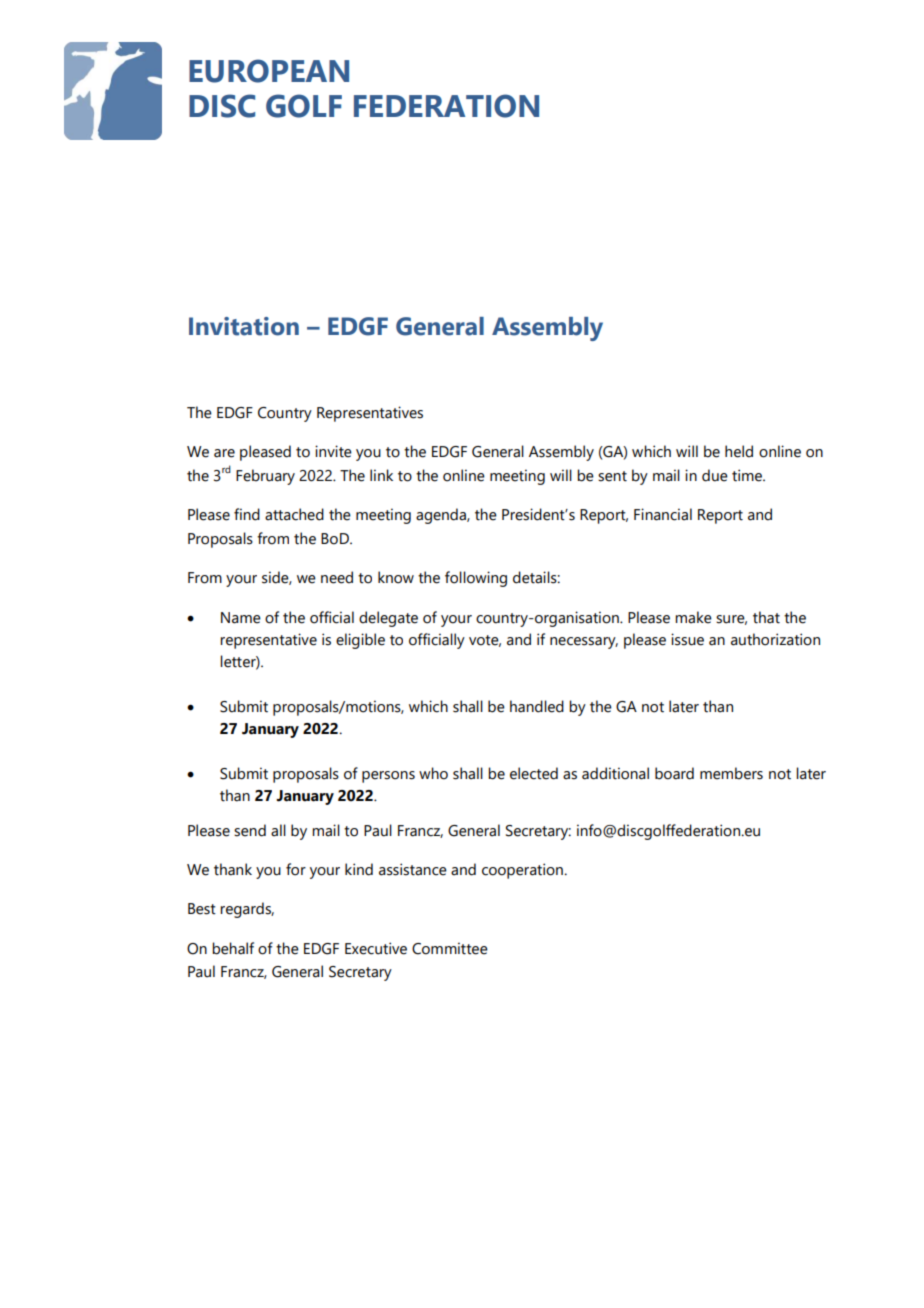 Image resolution: width=924 pixels, height=1308 pixels. I want to click on EUROPEAN, so click(269, 71).
